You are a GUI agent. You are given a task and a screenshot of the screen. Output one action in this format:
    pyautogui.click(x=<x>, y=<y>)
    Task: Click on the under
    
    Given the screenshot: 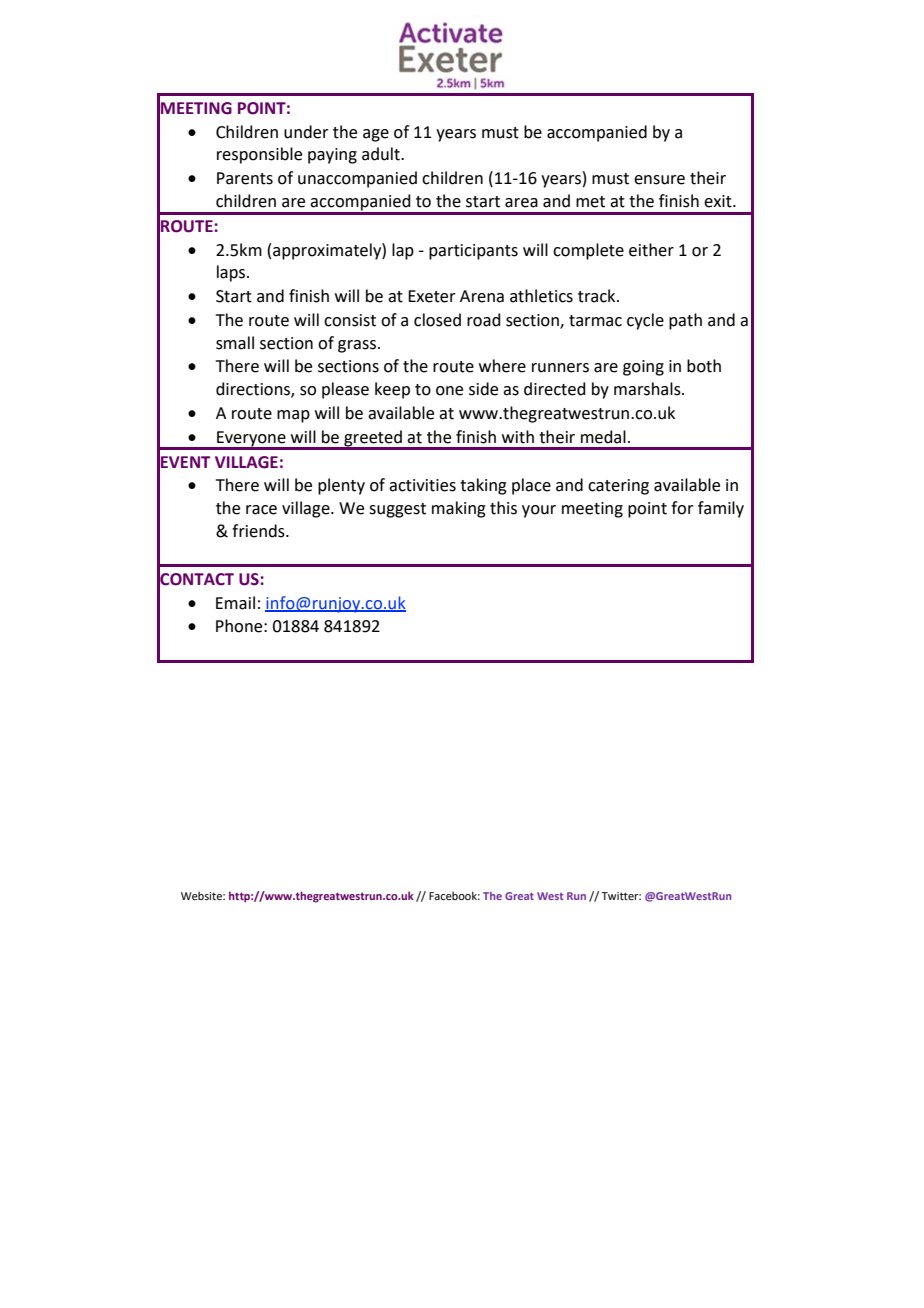 What is the action you would take?
    pyautogui.click(x=306, y=132)
